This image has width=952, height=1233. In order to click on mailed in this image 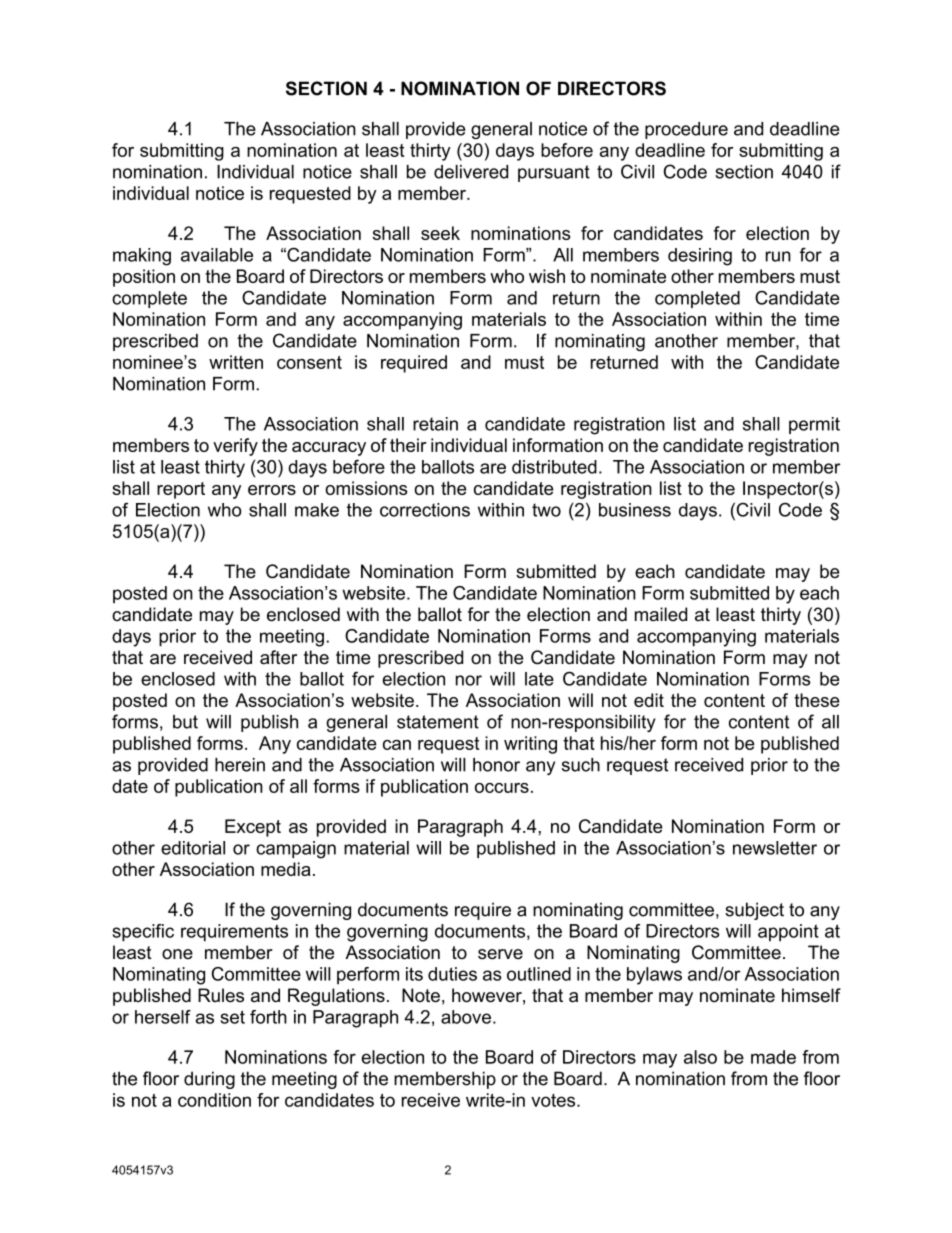, I will do `click(661, 614)`.
